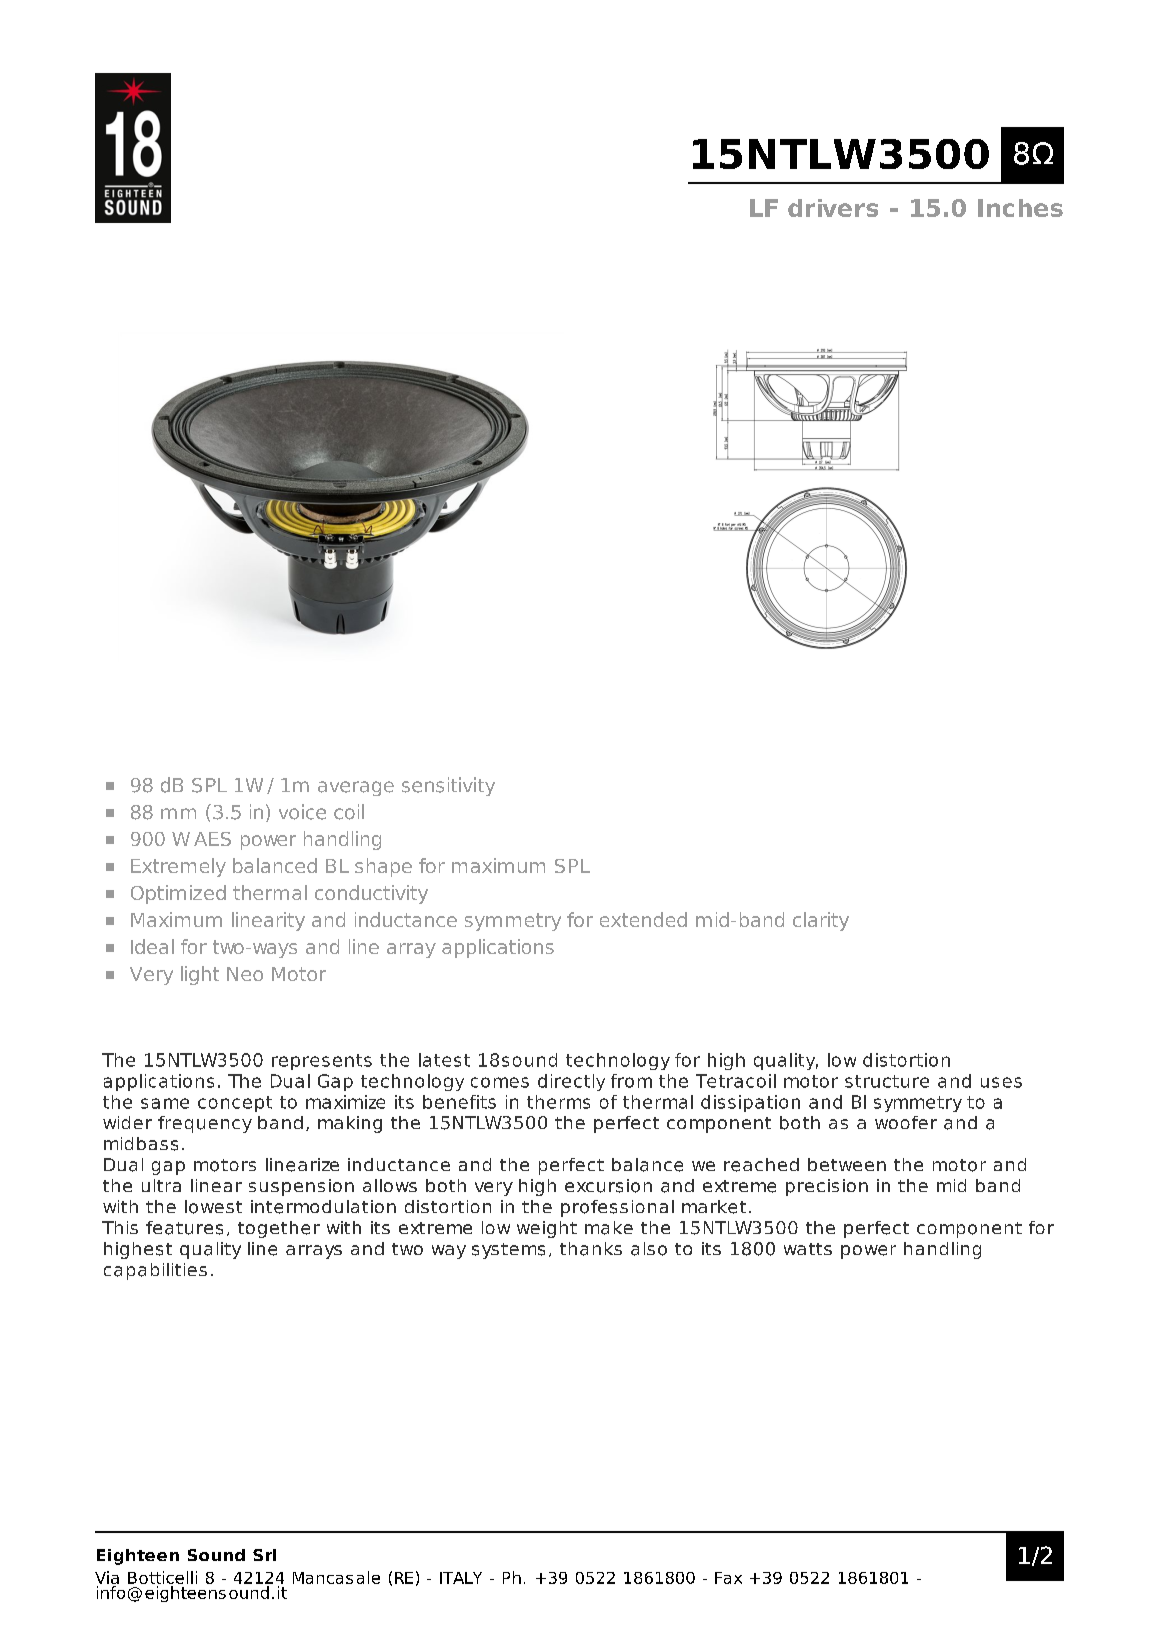 The width and height of the page is (1160, 1642). I want to click on sensitivity, so click(448, 786).
